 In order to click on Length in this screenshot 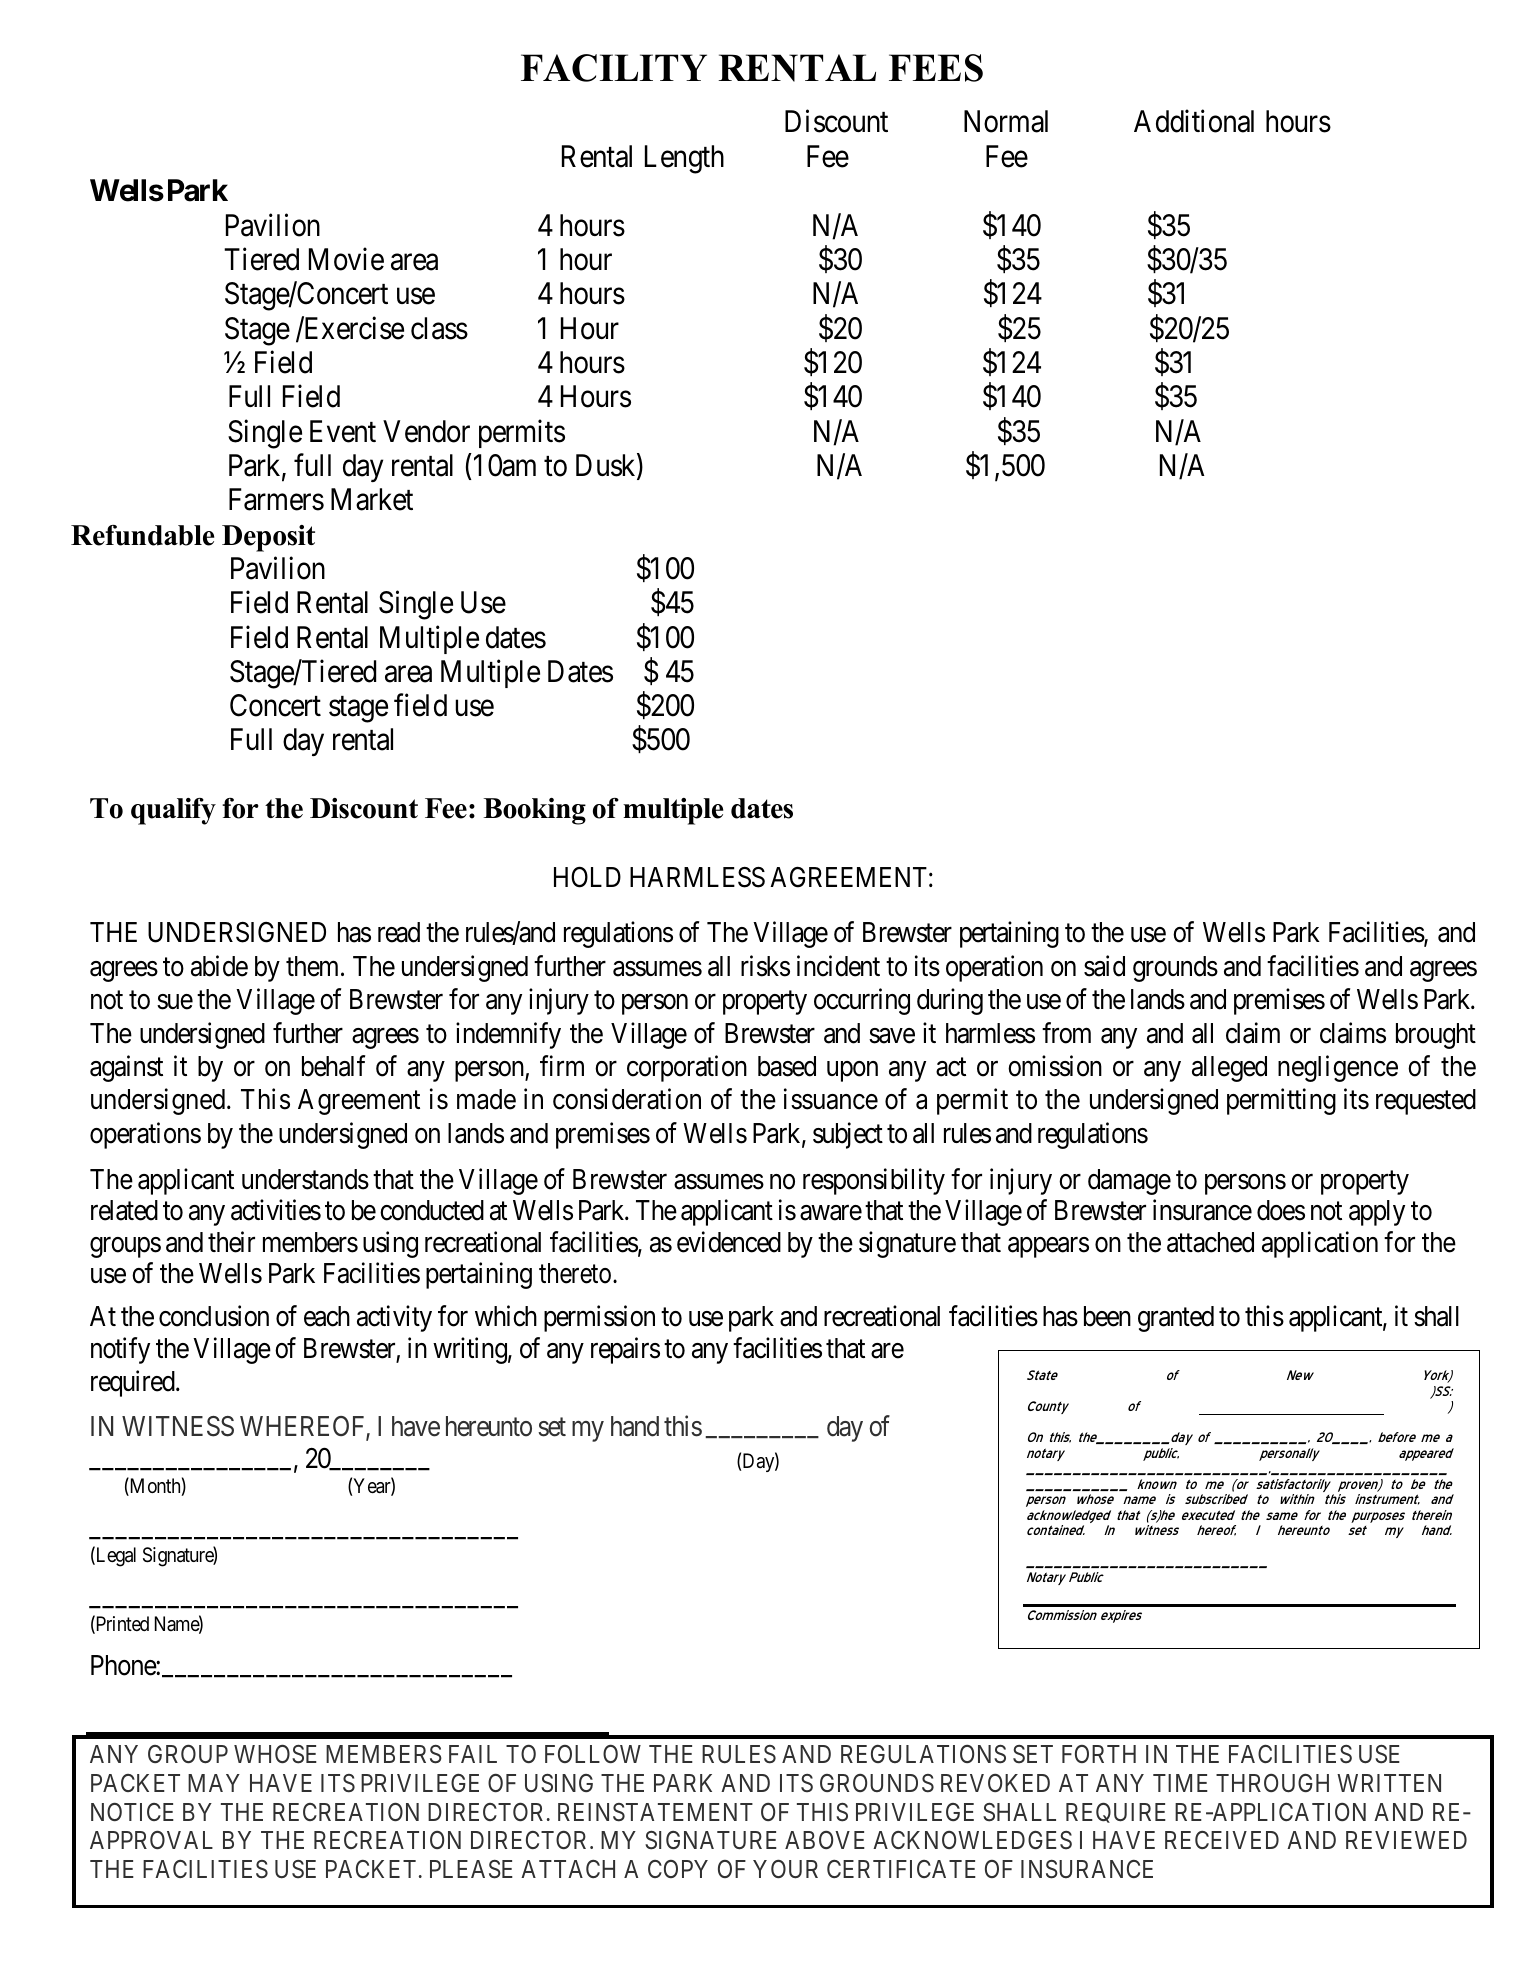, I will do `click(684, 159)`.
